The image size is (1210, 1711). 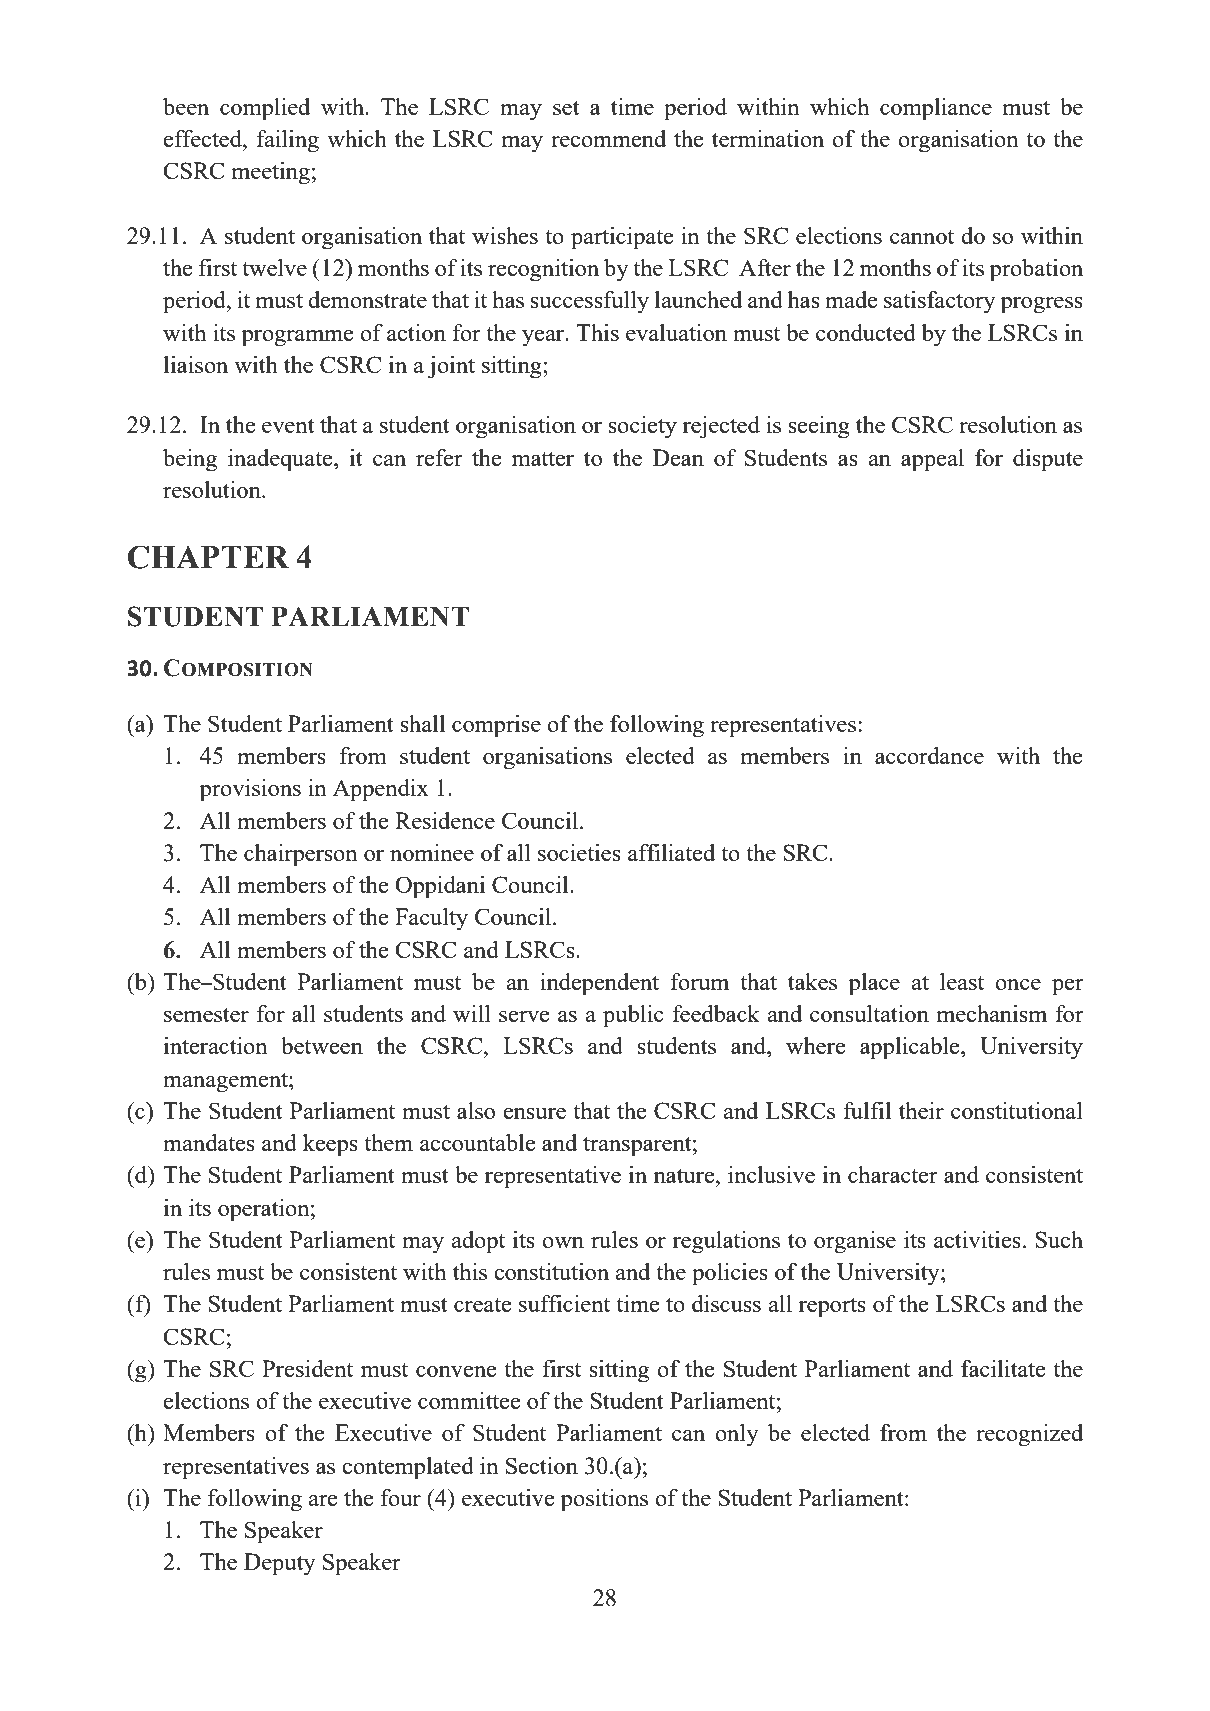 What do you see at coordinates (280, 1564) in the document?
I see `Deputy` at bounding box center [280, 1564].
